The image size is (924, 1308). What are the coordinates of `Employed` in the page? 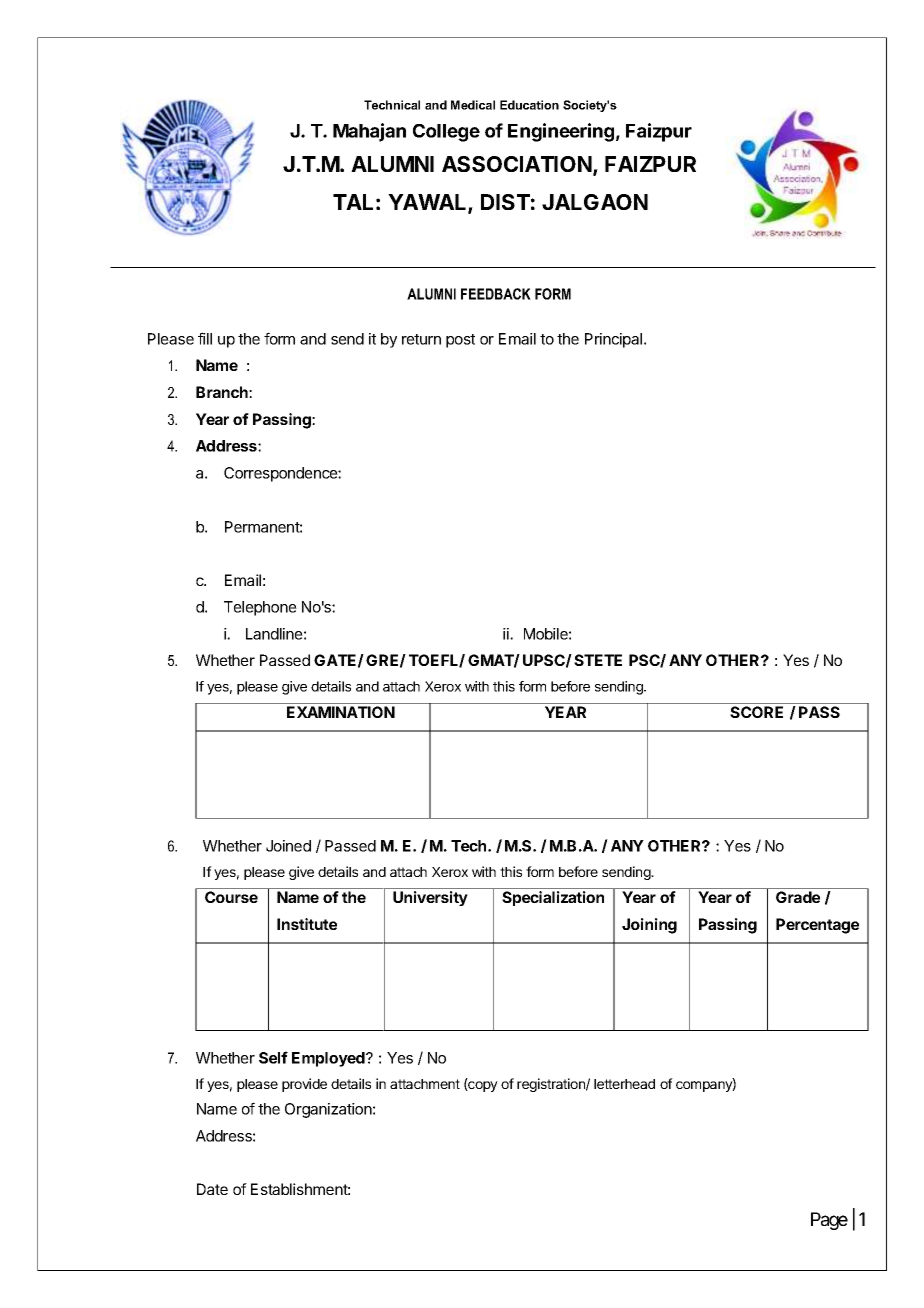 It's located at (329, 1059).
